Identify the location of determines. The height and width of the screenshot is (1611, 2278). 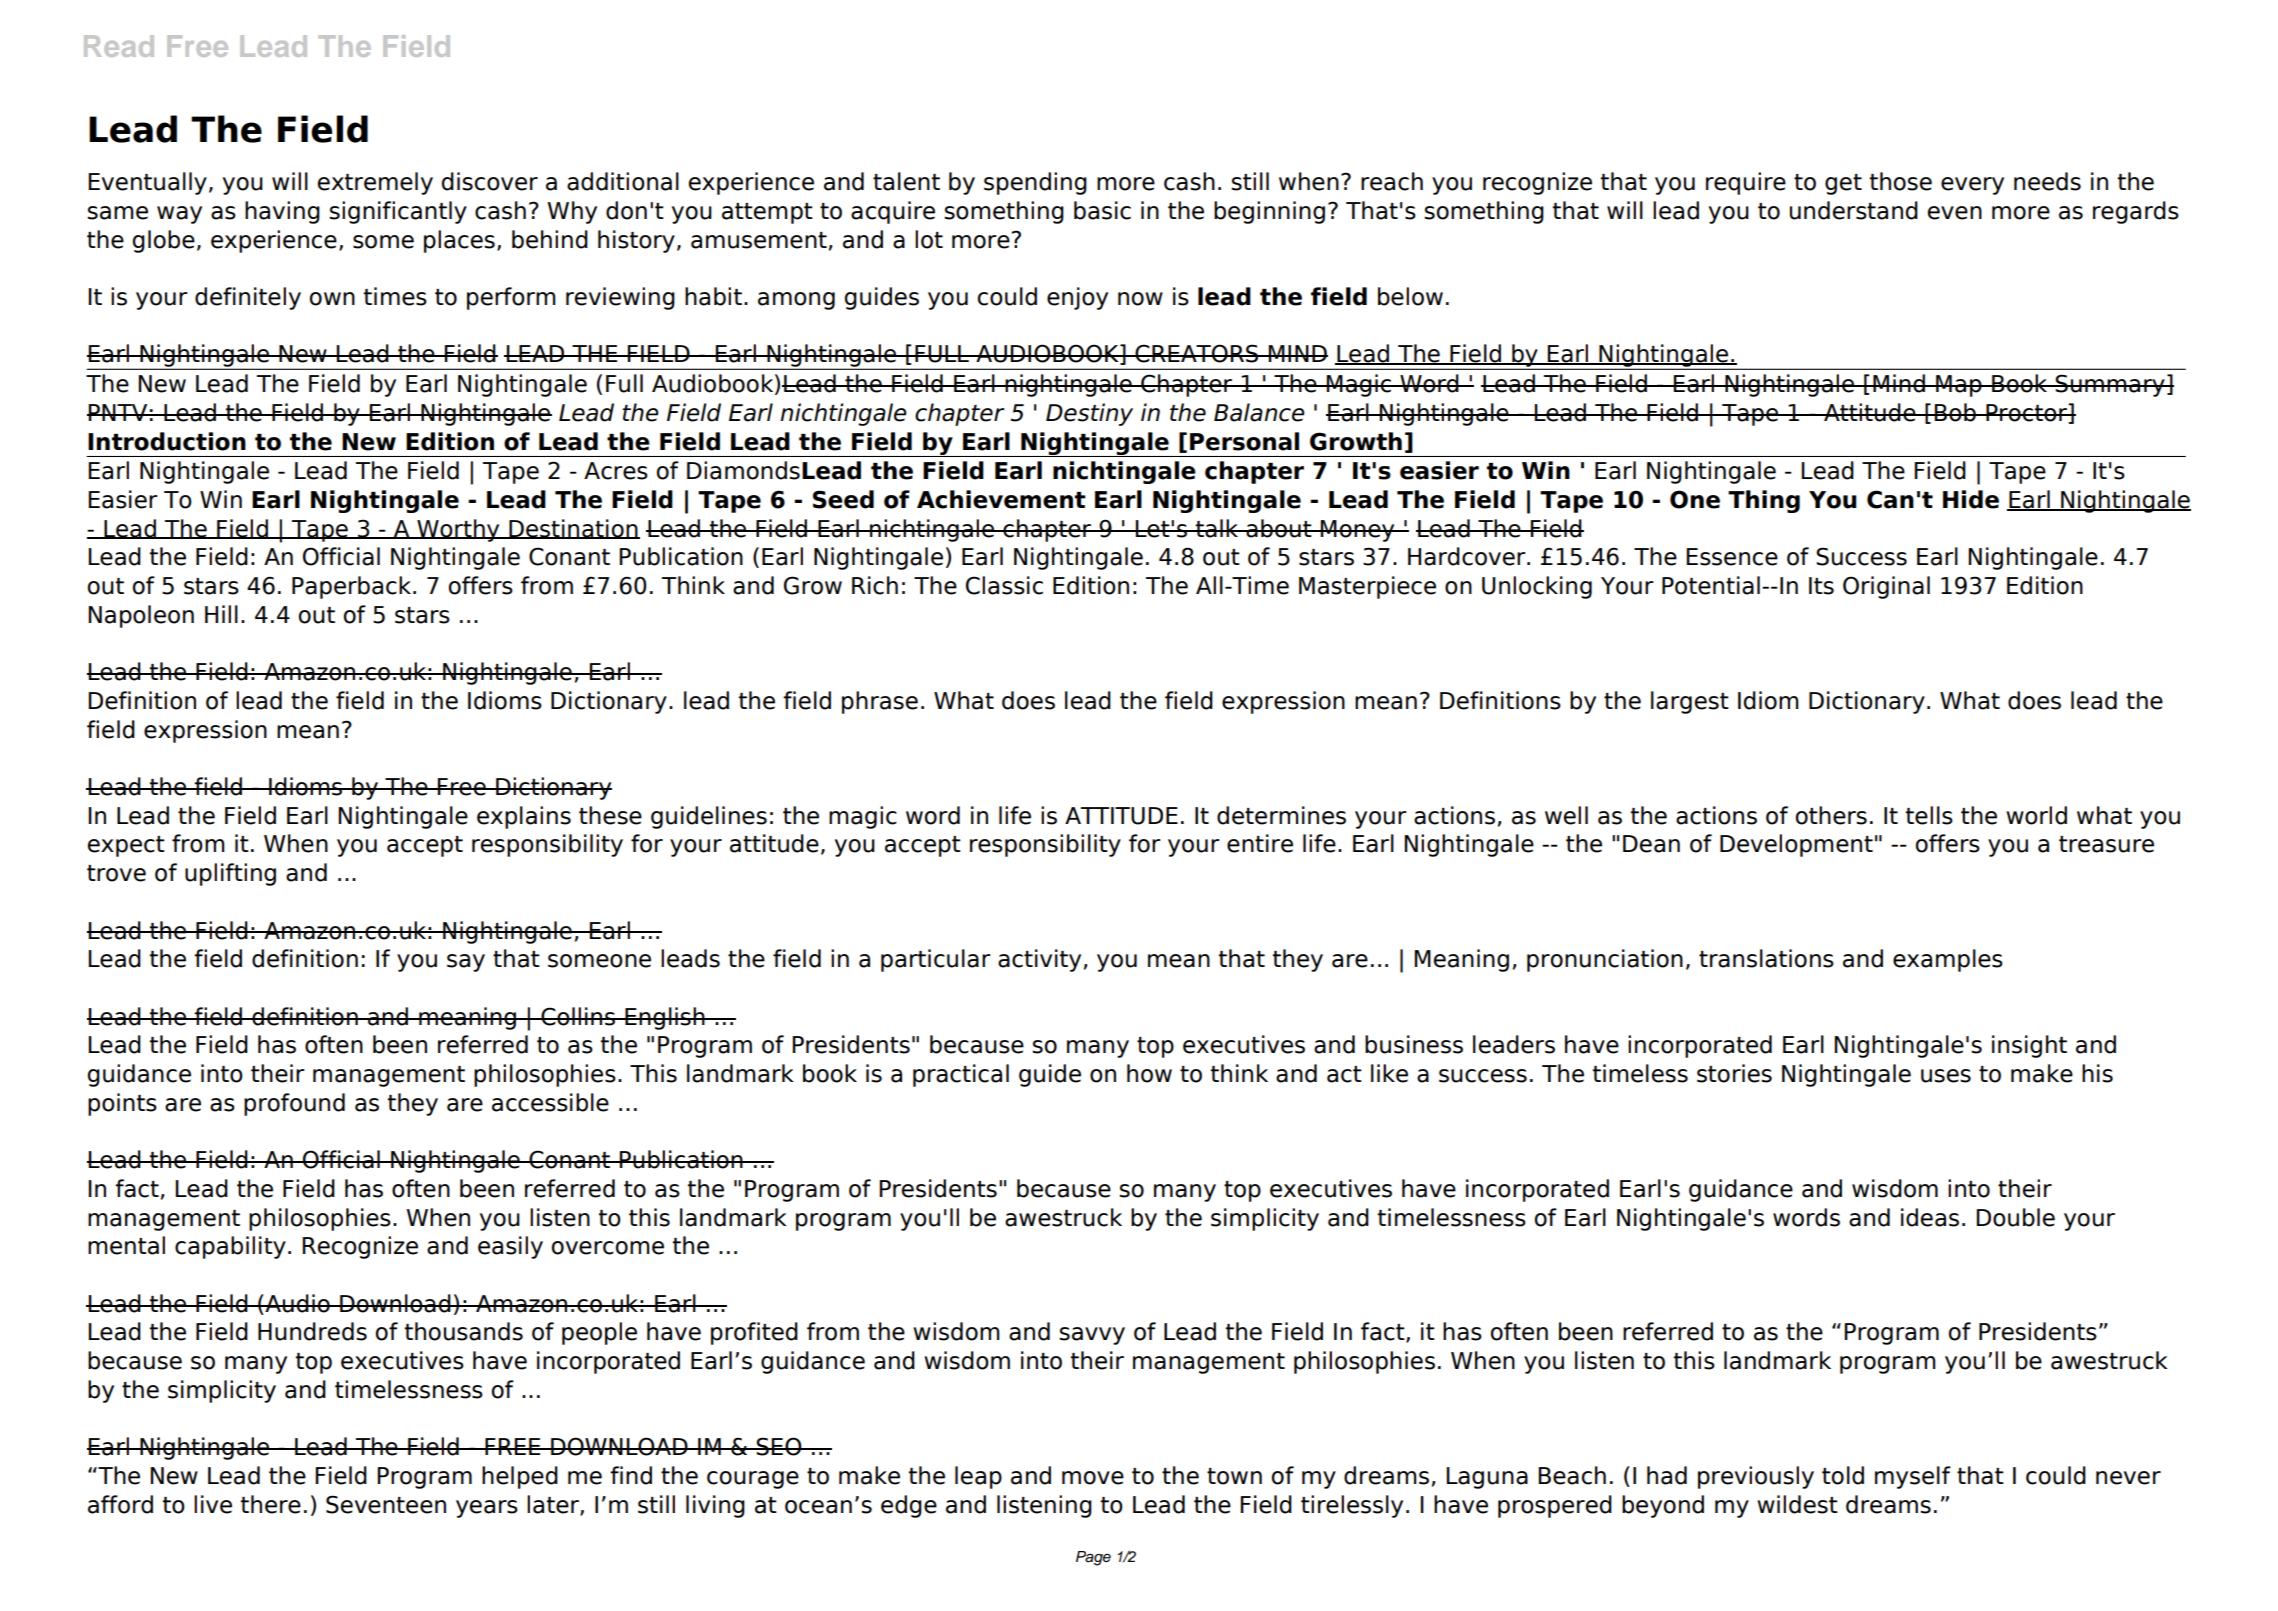
(1281, 815).
